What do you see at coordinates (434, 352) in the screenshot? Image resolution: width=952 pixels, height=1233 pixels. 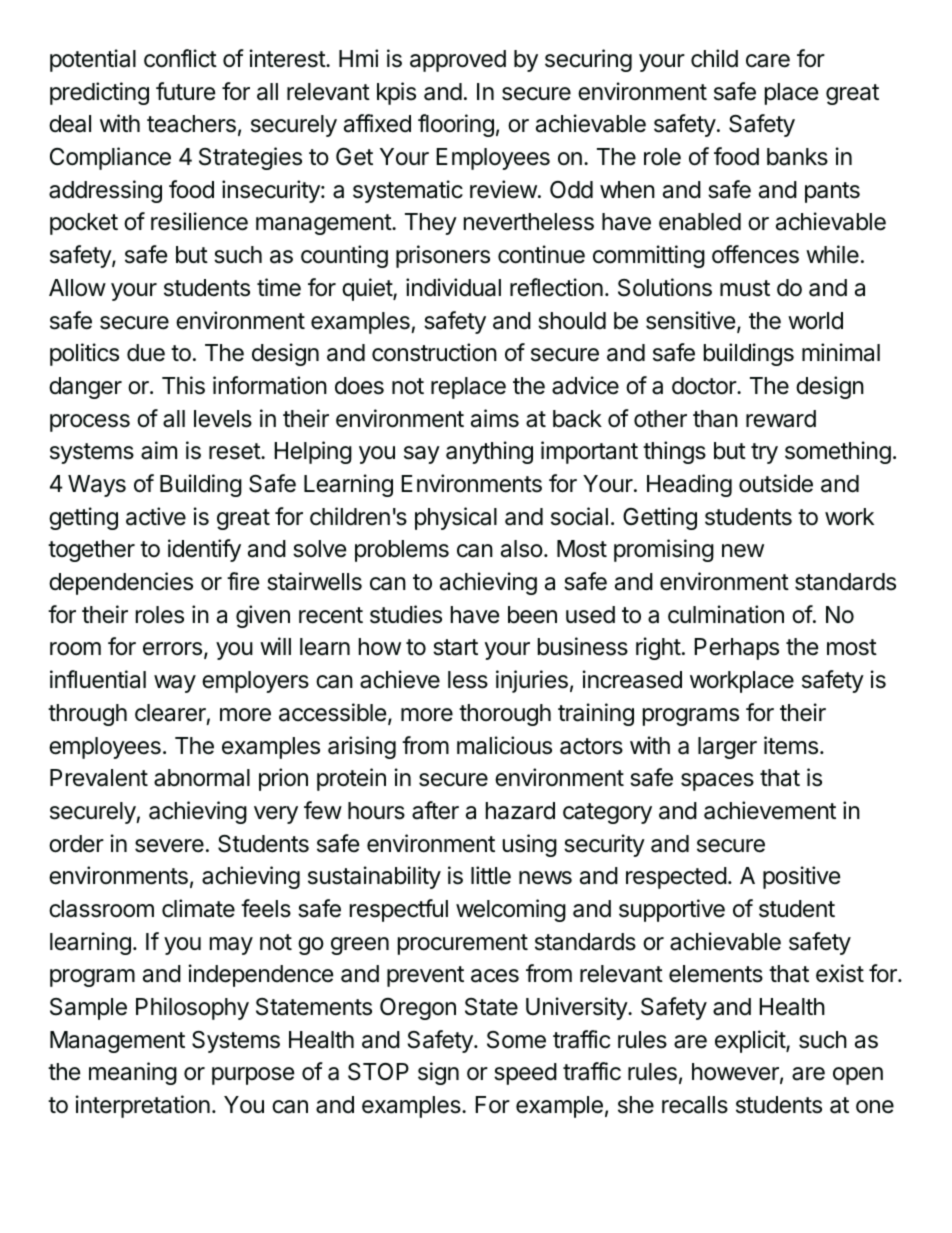 I see `construction` at bounding box center [434, 352].
